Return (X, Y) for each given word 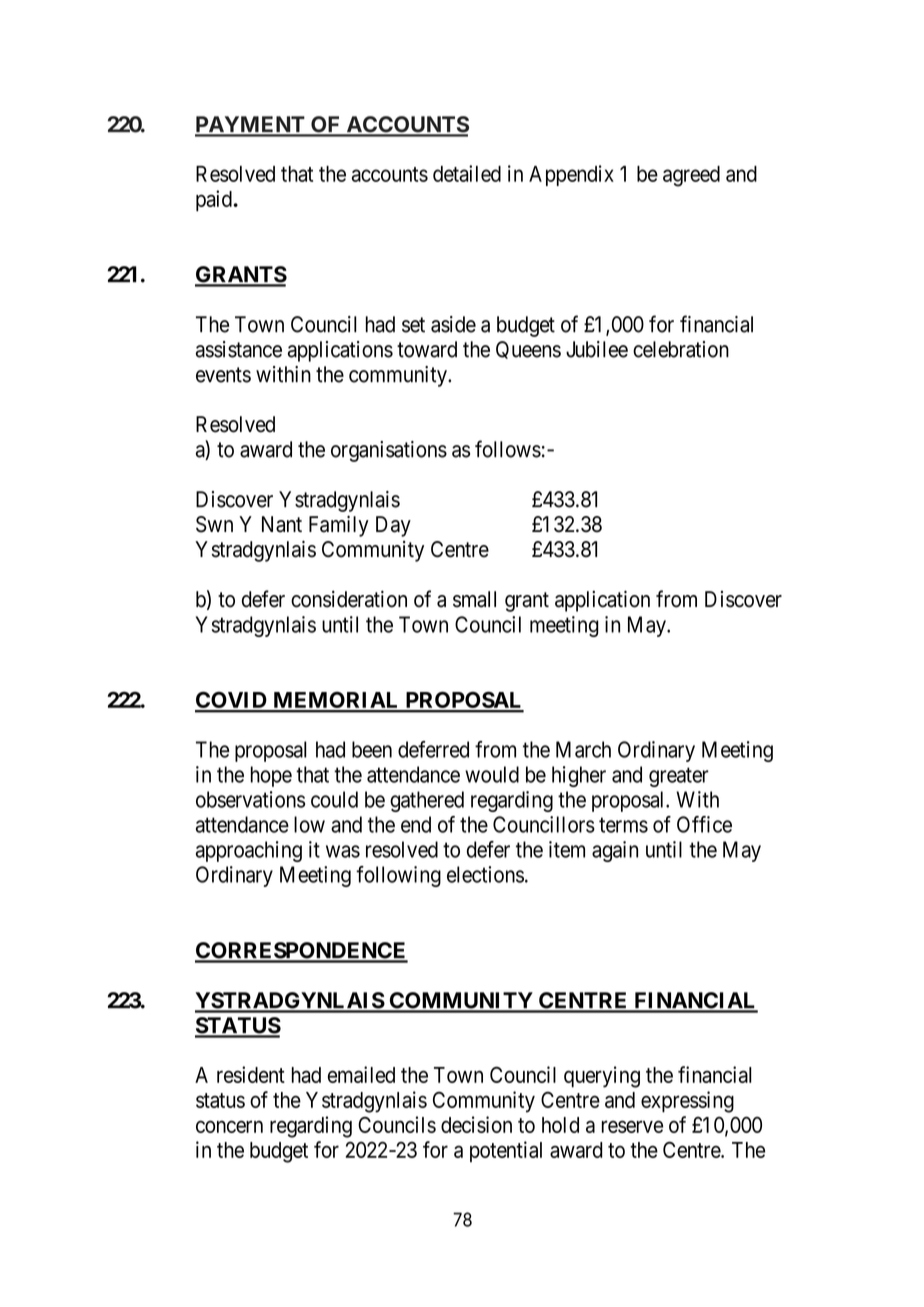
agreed (691, 176)
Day (393, 526)
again (615, 851)
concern (229, 1126)
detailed (467, 173)
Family (339, 526)
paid (215, 201)
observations (250, 799)
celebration (681, 349)
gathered (427, 801)
